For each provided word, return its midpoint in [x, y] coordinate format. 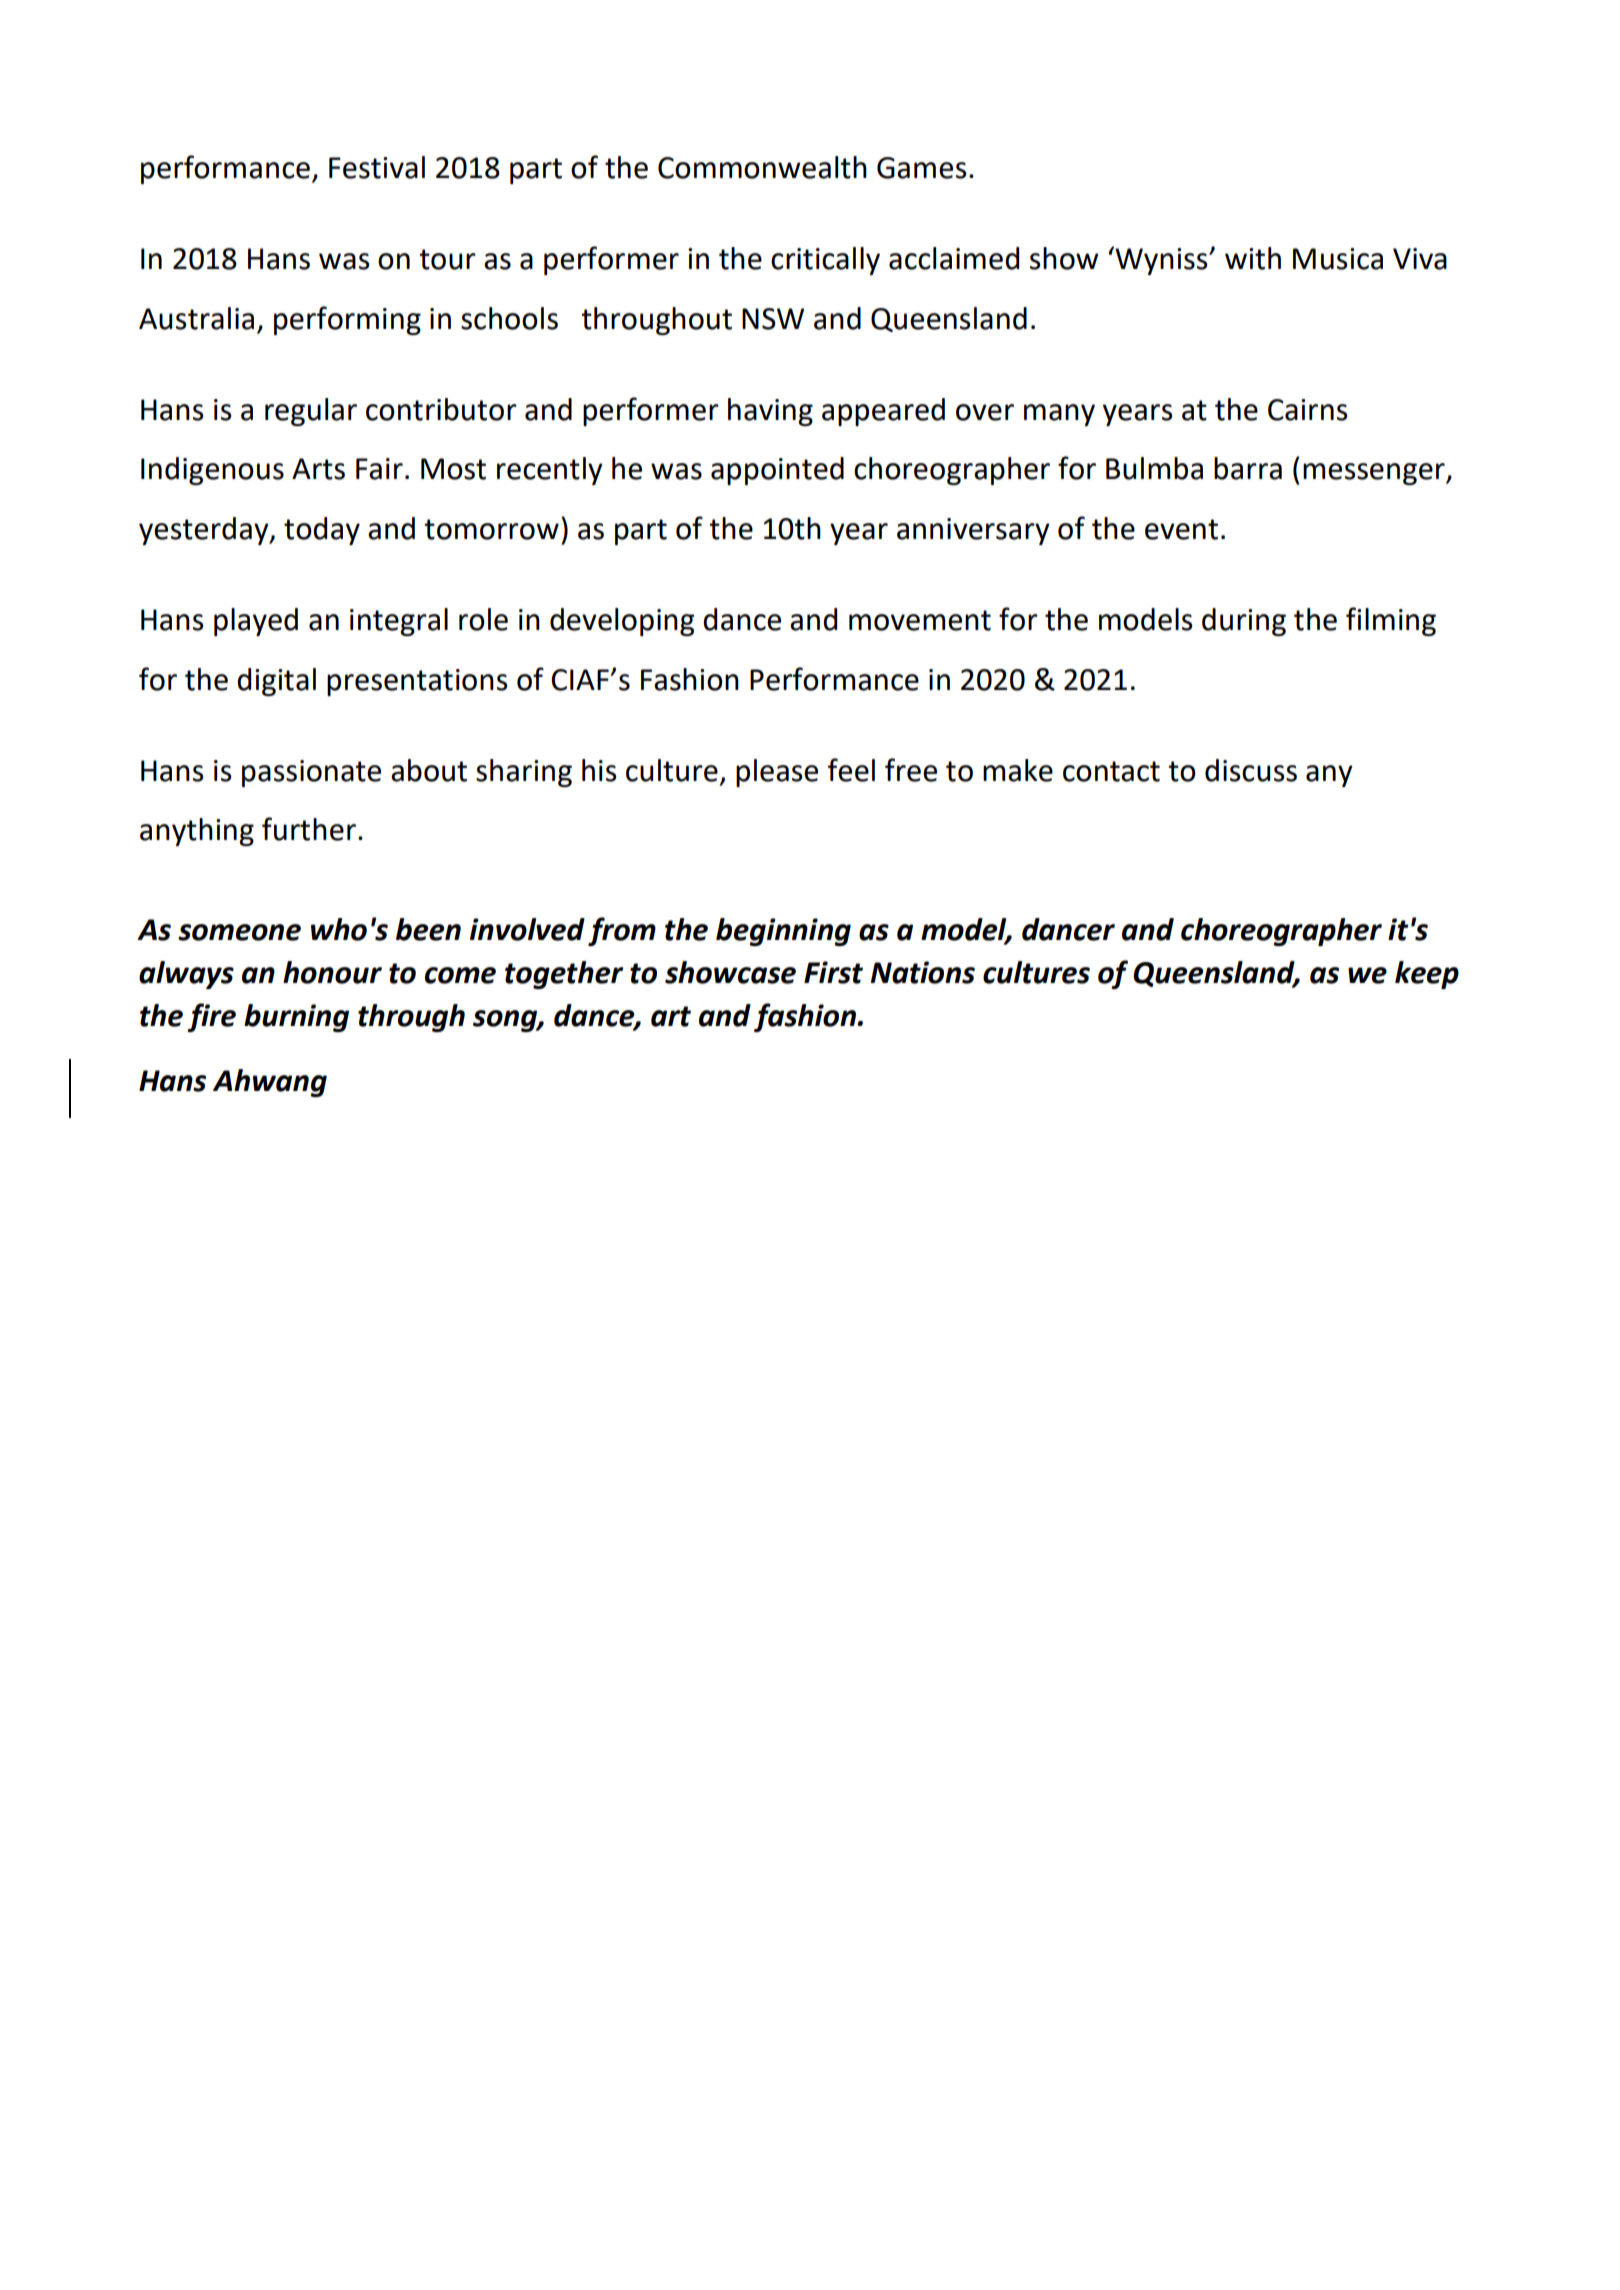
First [833, 972]
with [1253, 258]
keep [1427, 975]
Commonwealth [762, 167]
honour [332, 972]
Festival [377, 167]
